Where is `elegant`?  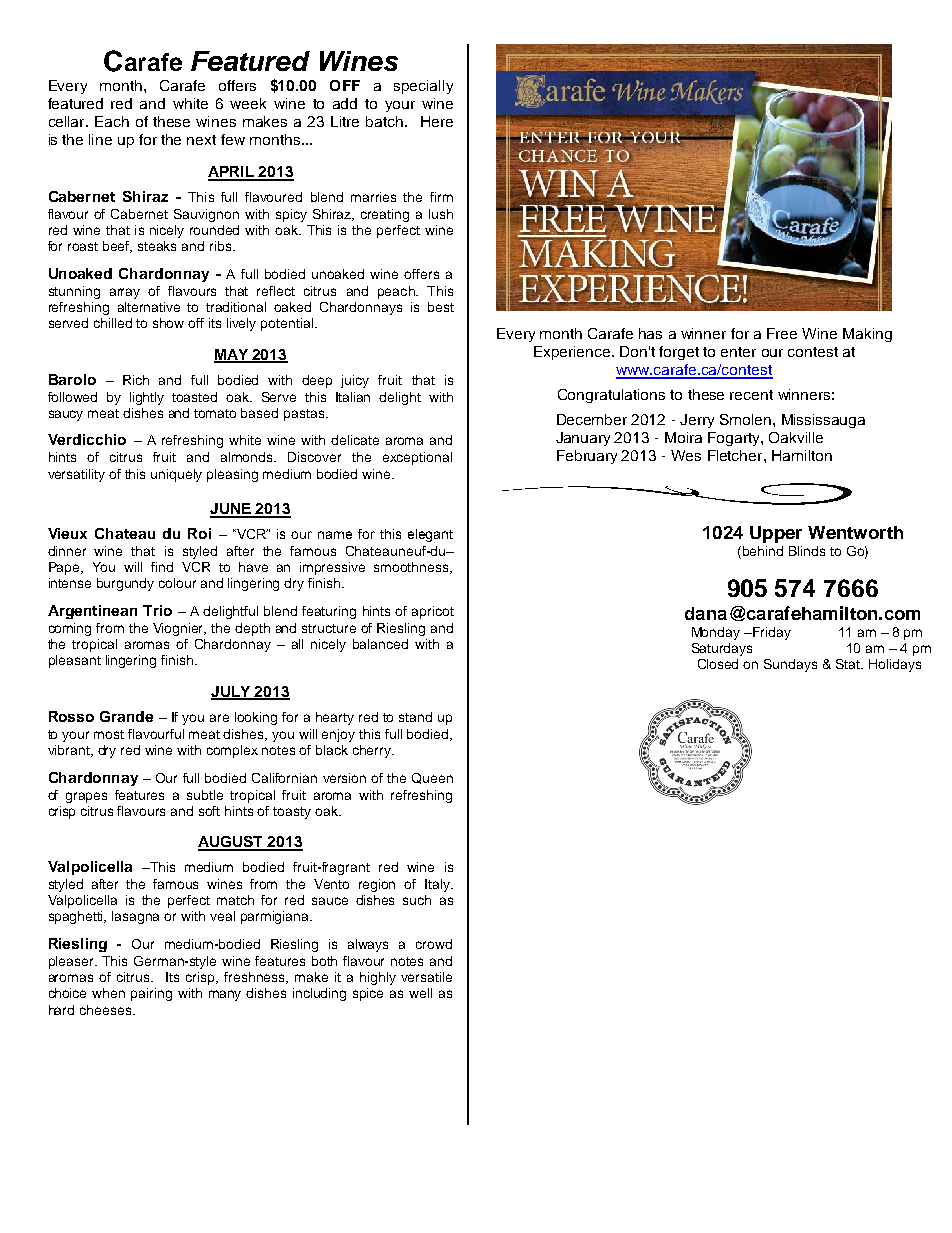
elegant is located at coordinates (430, 535).
